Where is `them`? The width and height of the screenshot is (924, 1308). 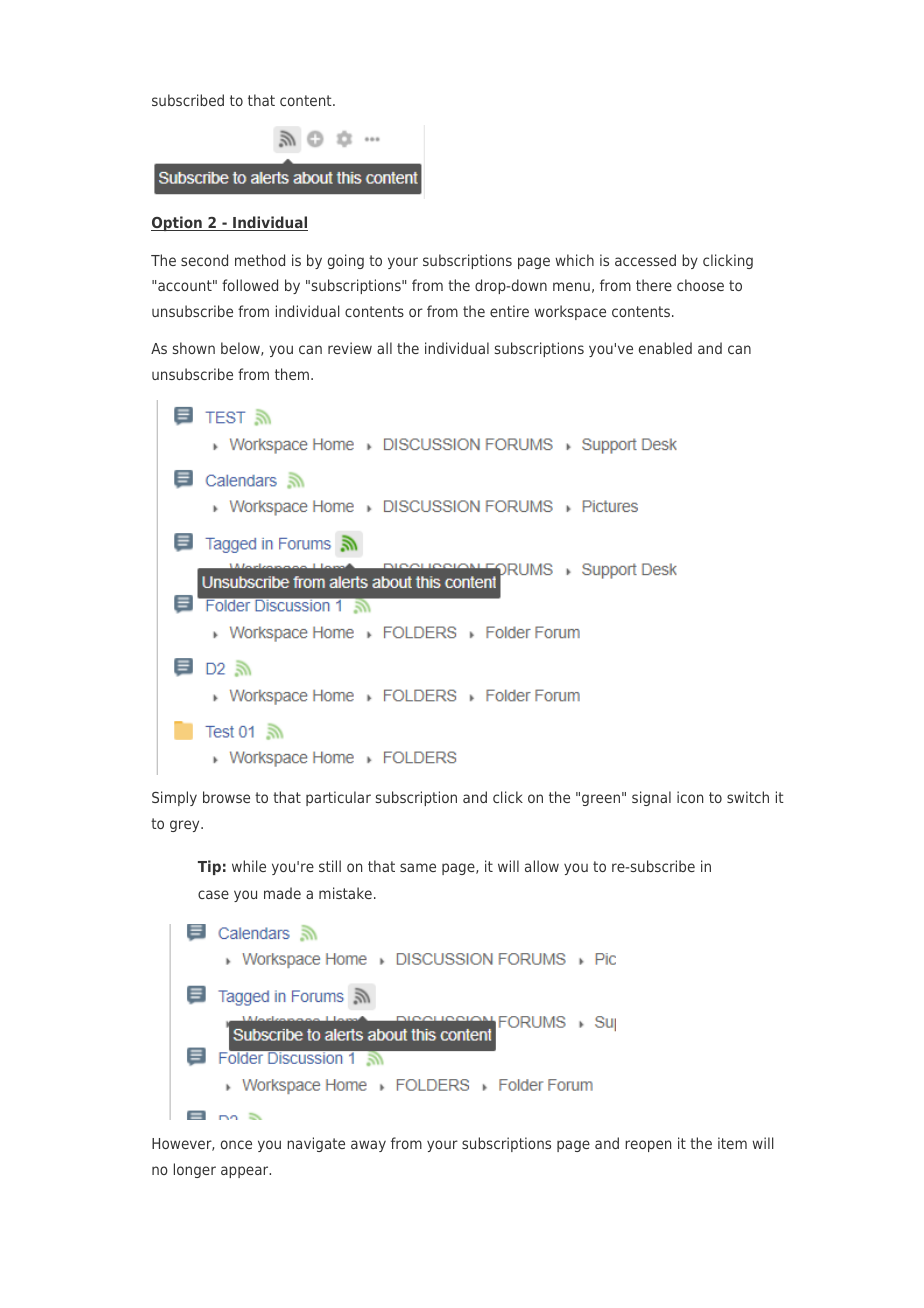
them is located at coordinates (293, 374).
